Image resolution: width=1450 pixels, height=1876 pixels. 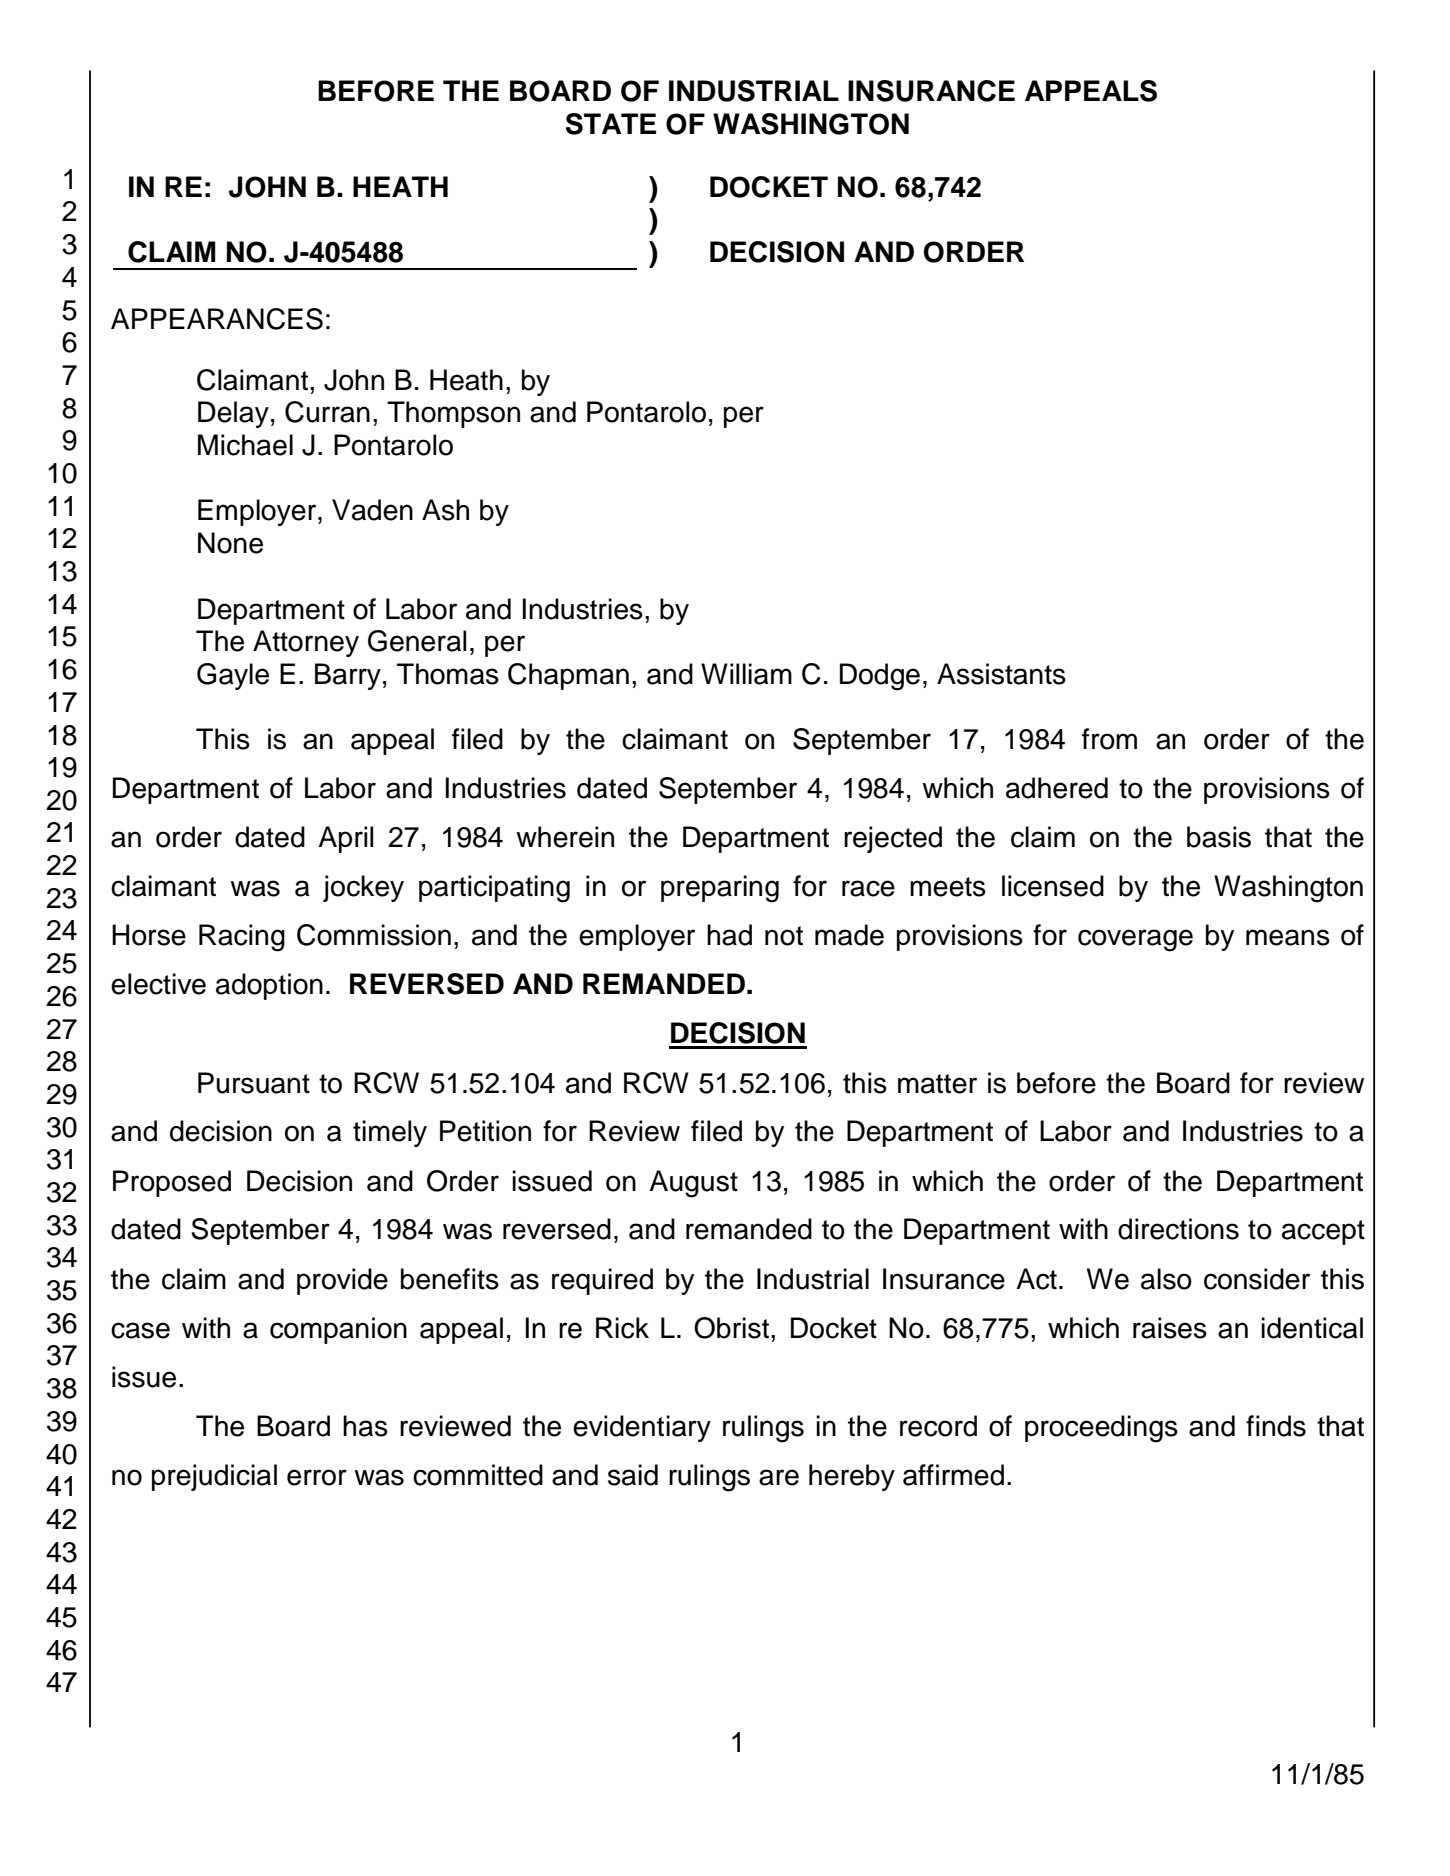 What do you see at coordinates (693, 1184) in the screenshot?
I see `August` at bounding box center [693, 1184].
